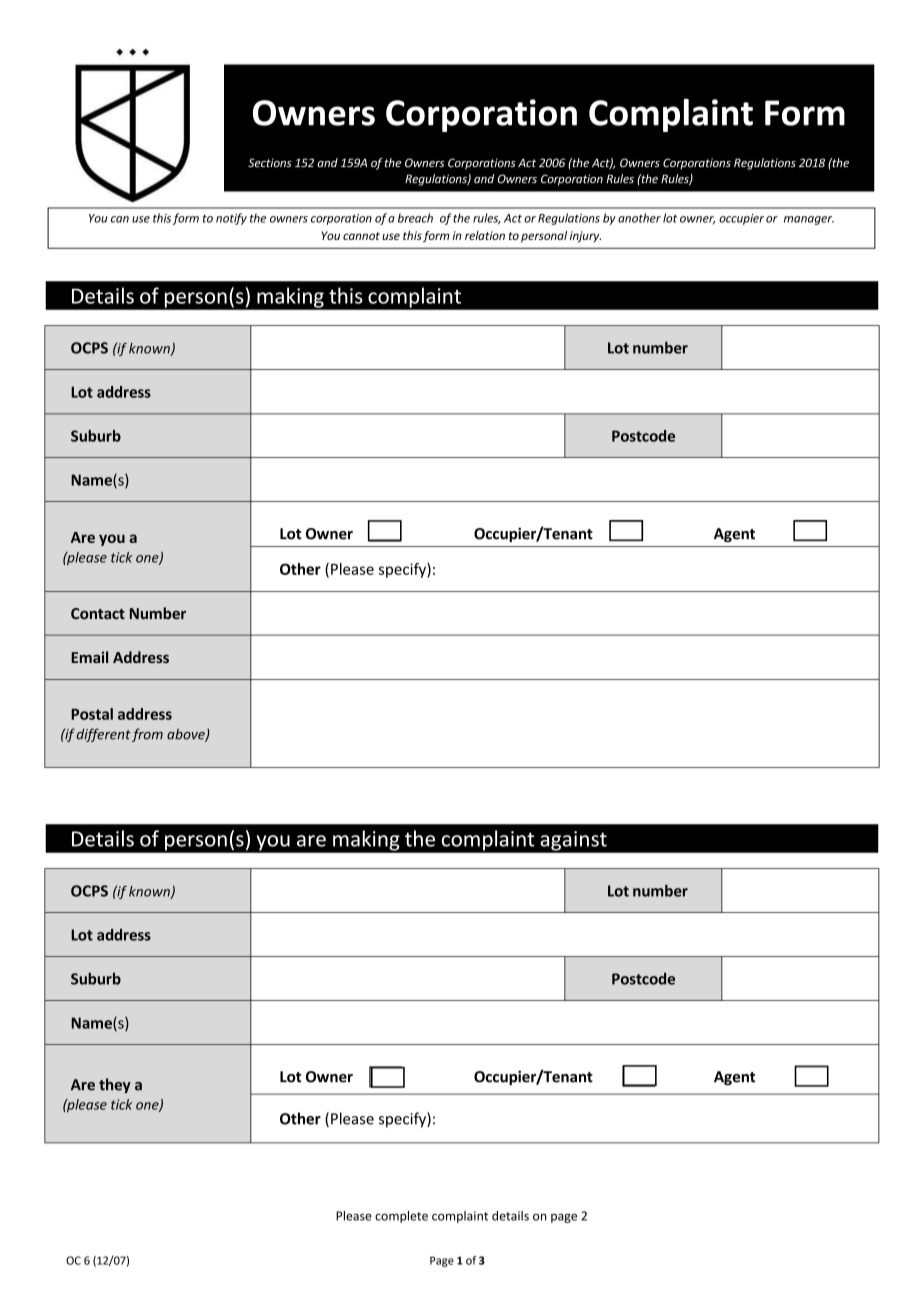 The height and width of the screenshot is (1307, 924). Describe the element at coordinates (103, 735) in the screenshot. I see `different` at that location.
